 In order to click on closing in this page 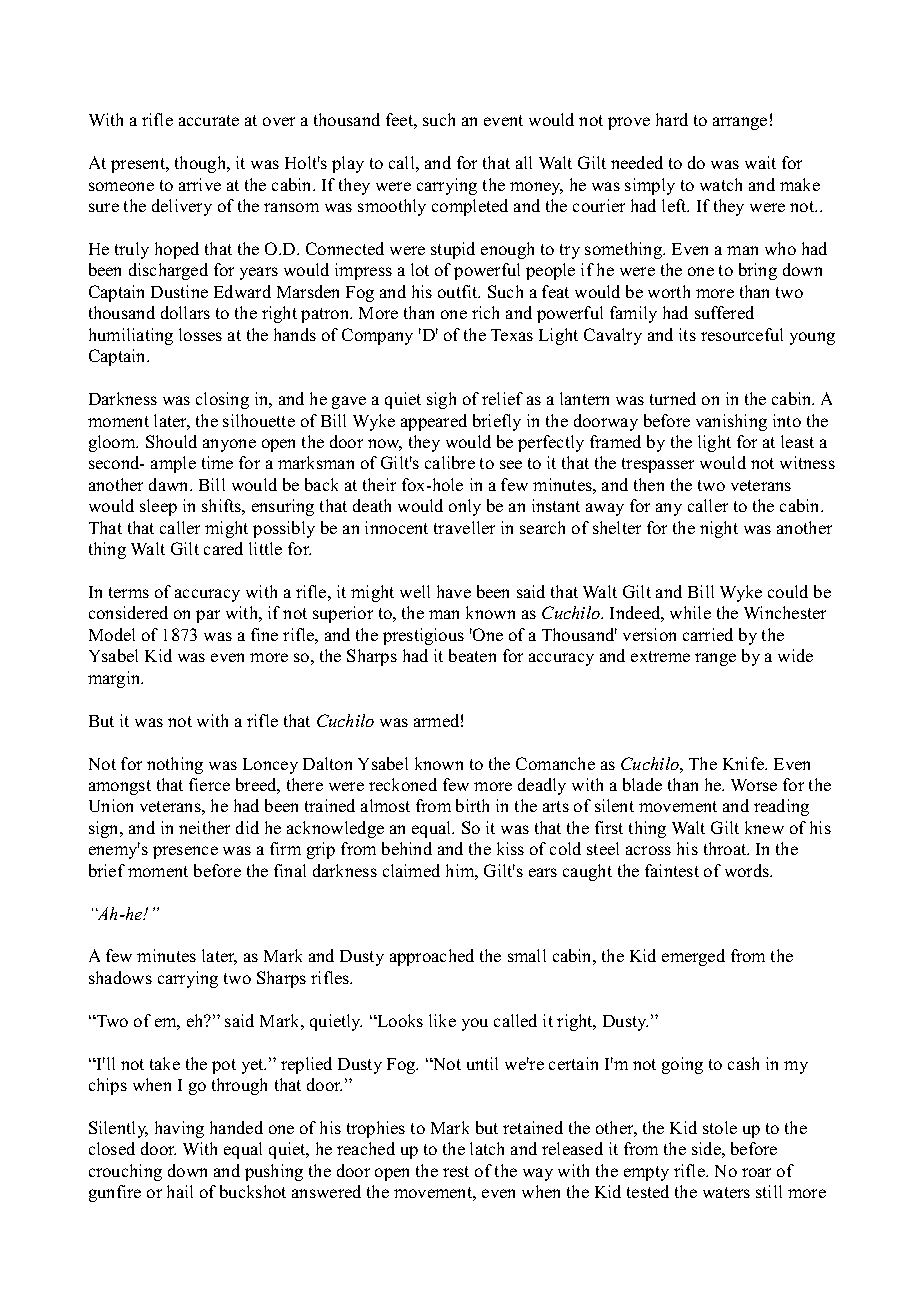, I will do `click(222, 400)`.
